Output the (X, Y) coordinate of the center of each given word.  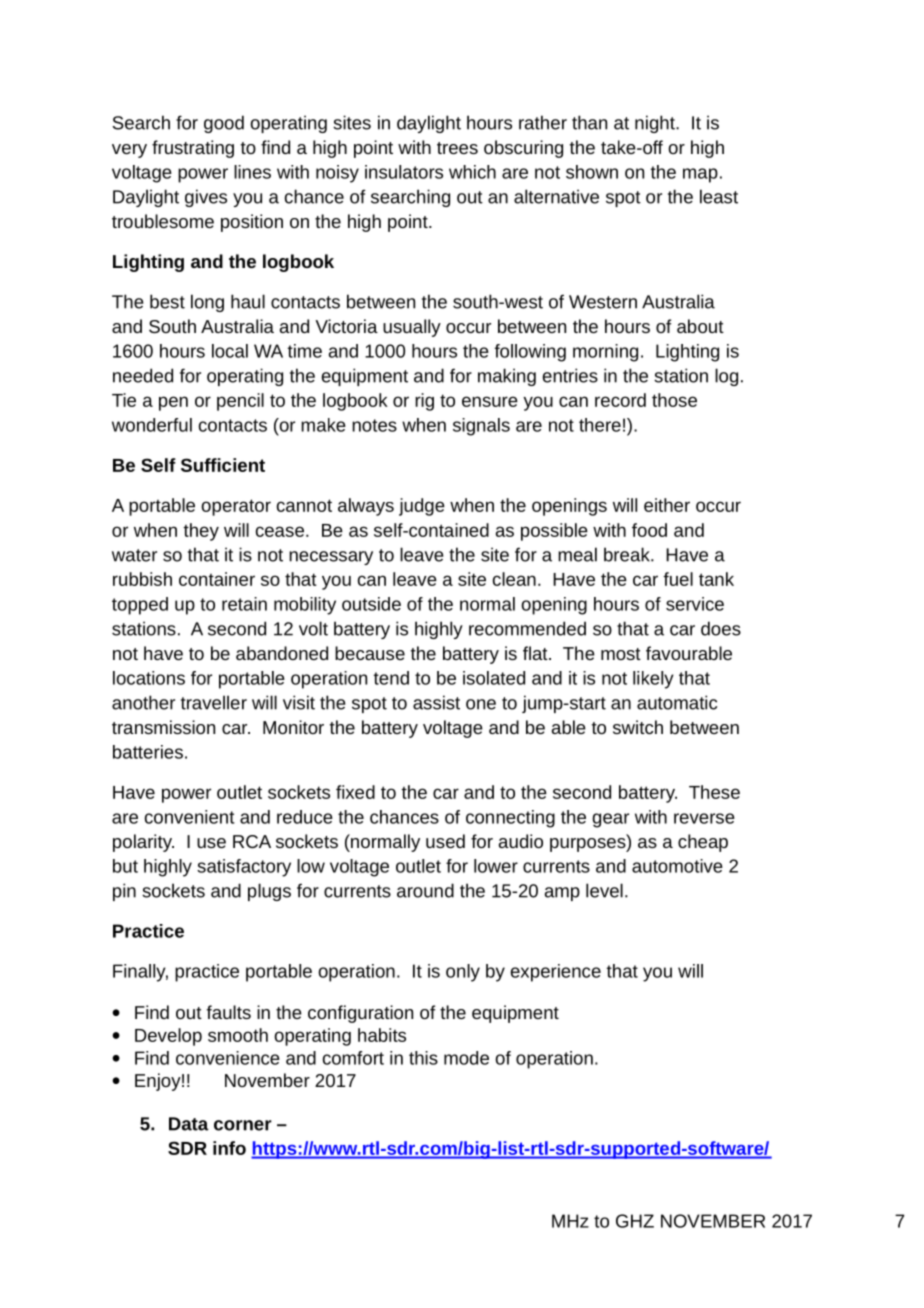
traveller (214, 702)
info (229, 1148)
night (656, 124)
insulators (404, 172)
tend (391, 678)
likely (653, 680)
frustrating (193, 149)
